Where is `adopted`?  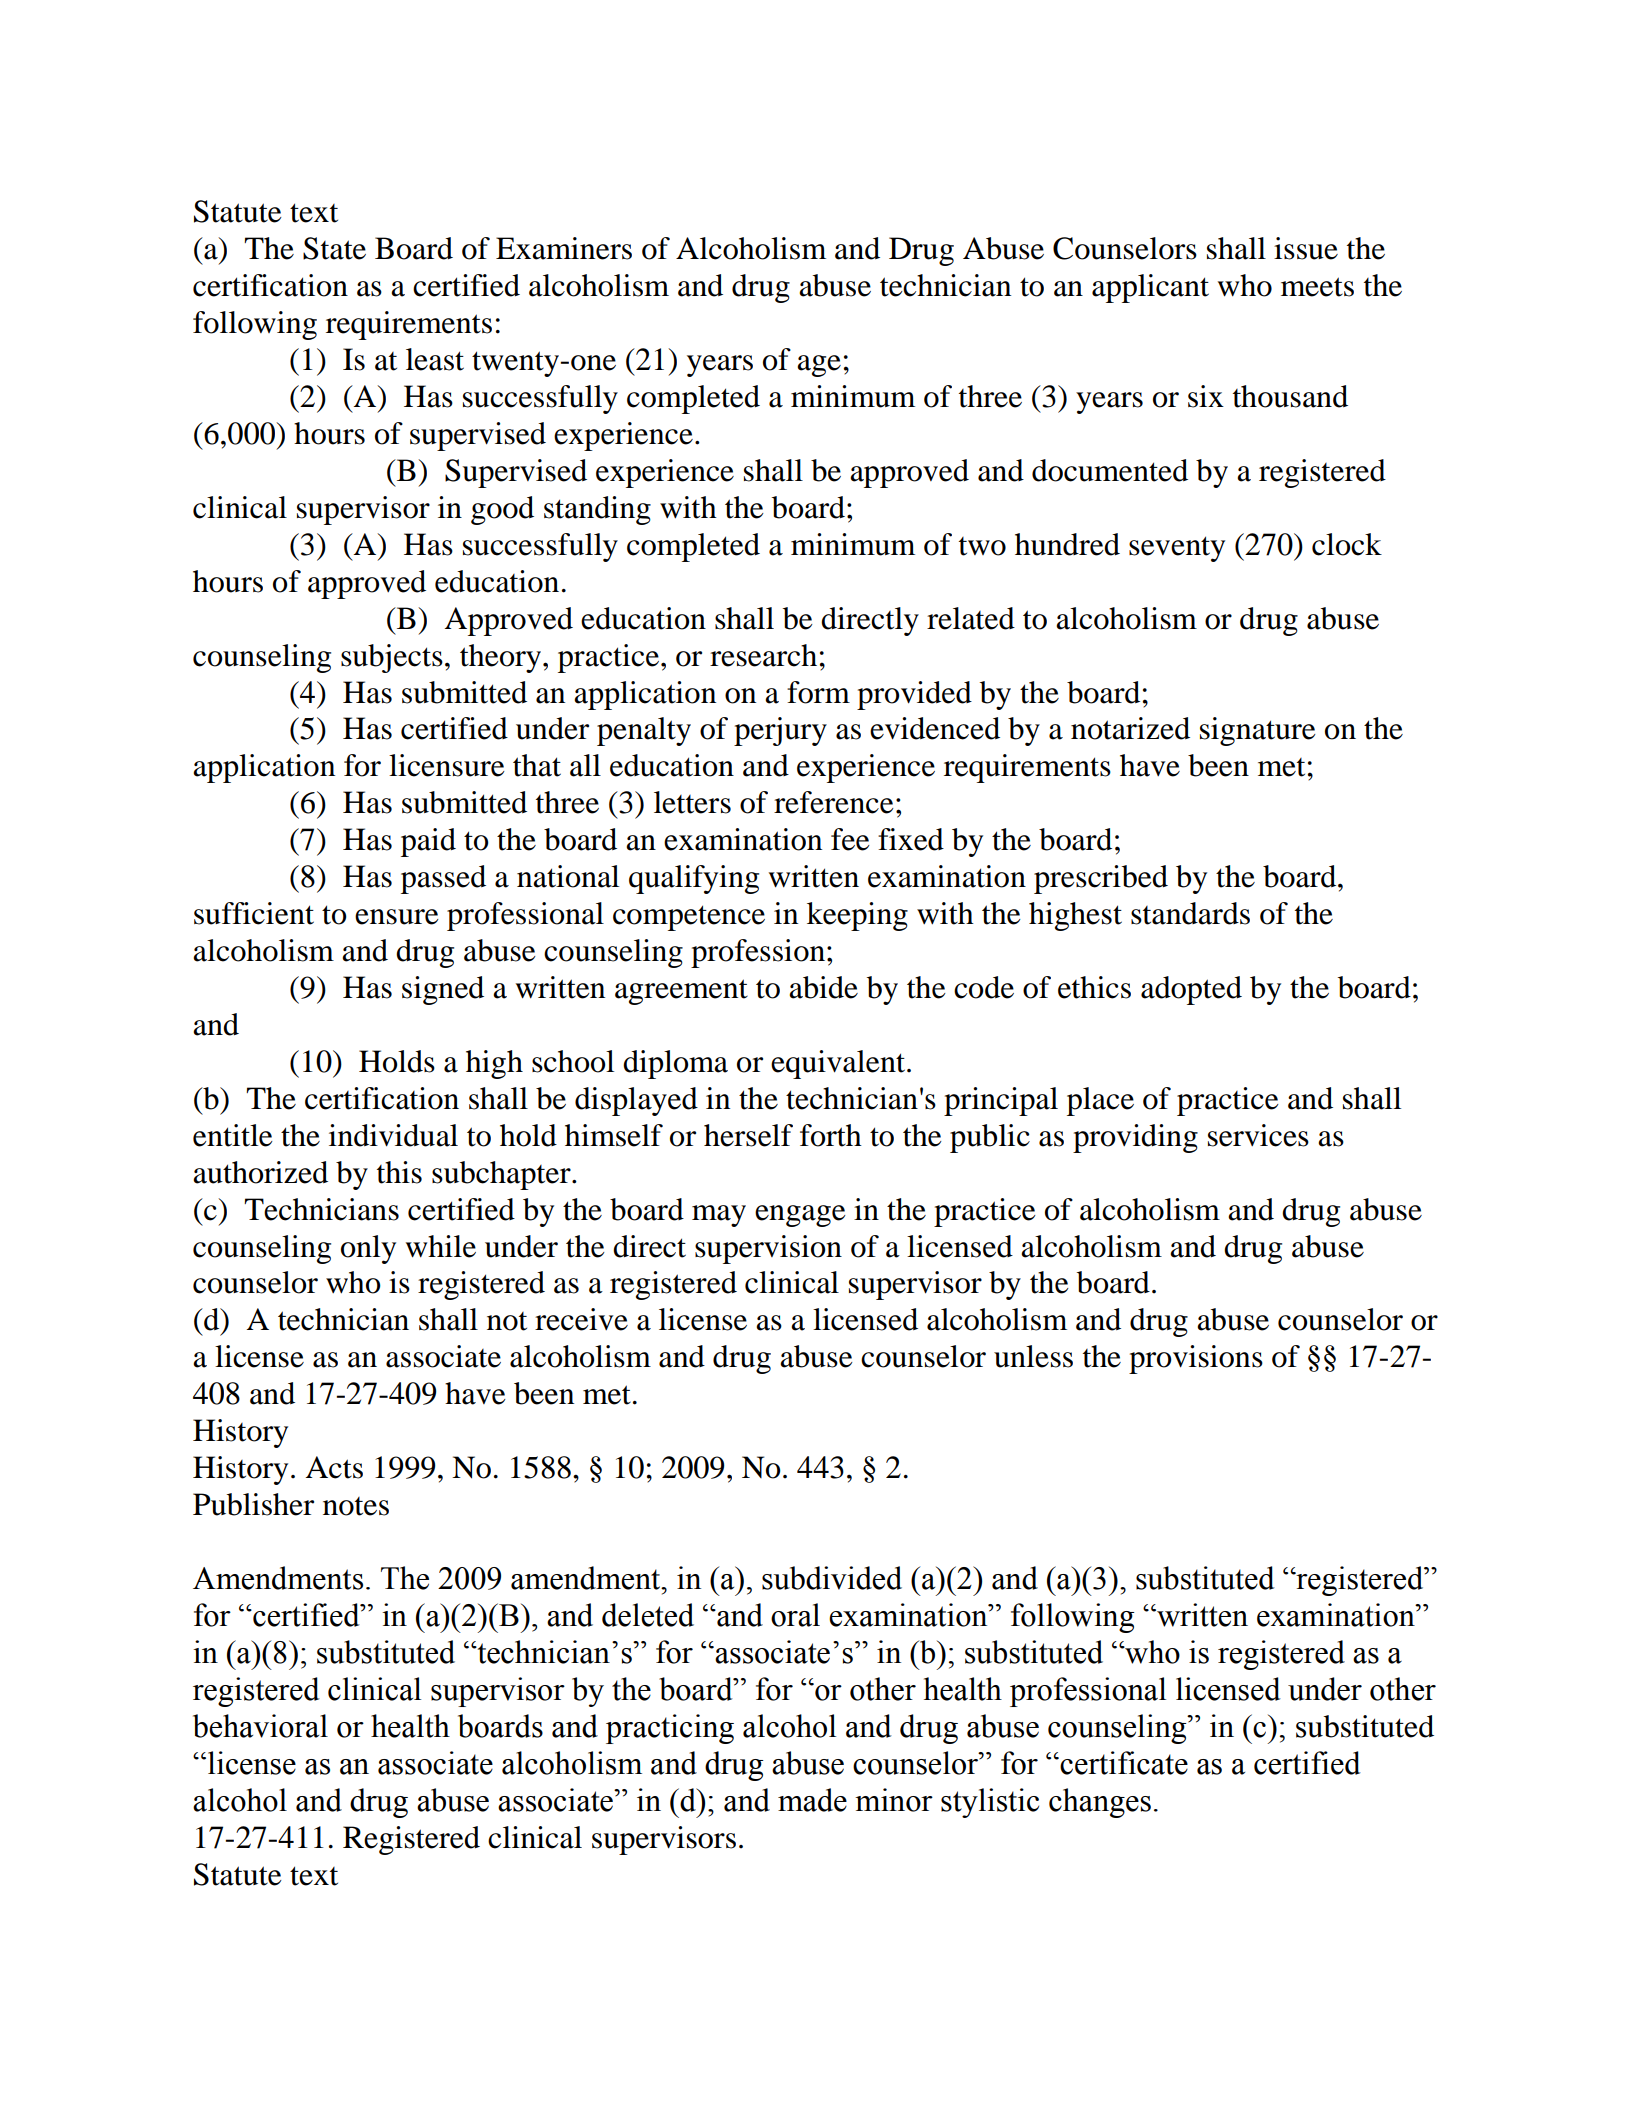 adopted is located at coordinates (1191, 990).
